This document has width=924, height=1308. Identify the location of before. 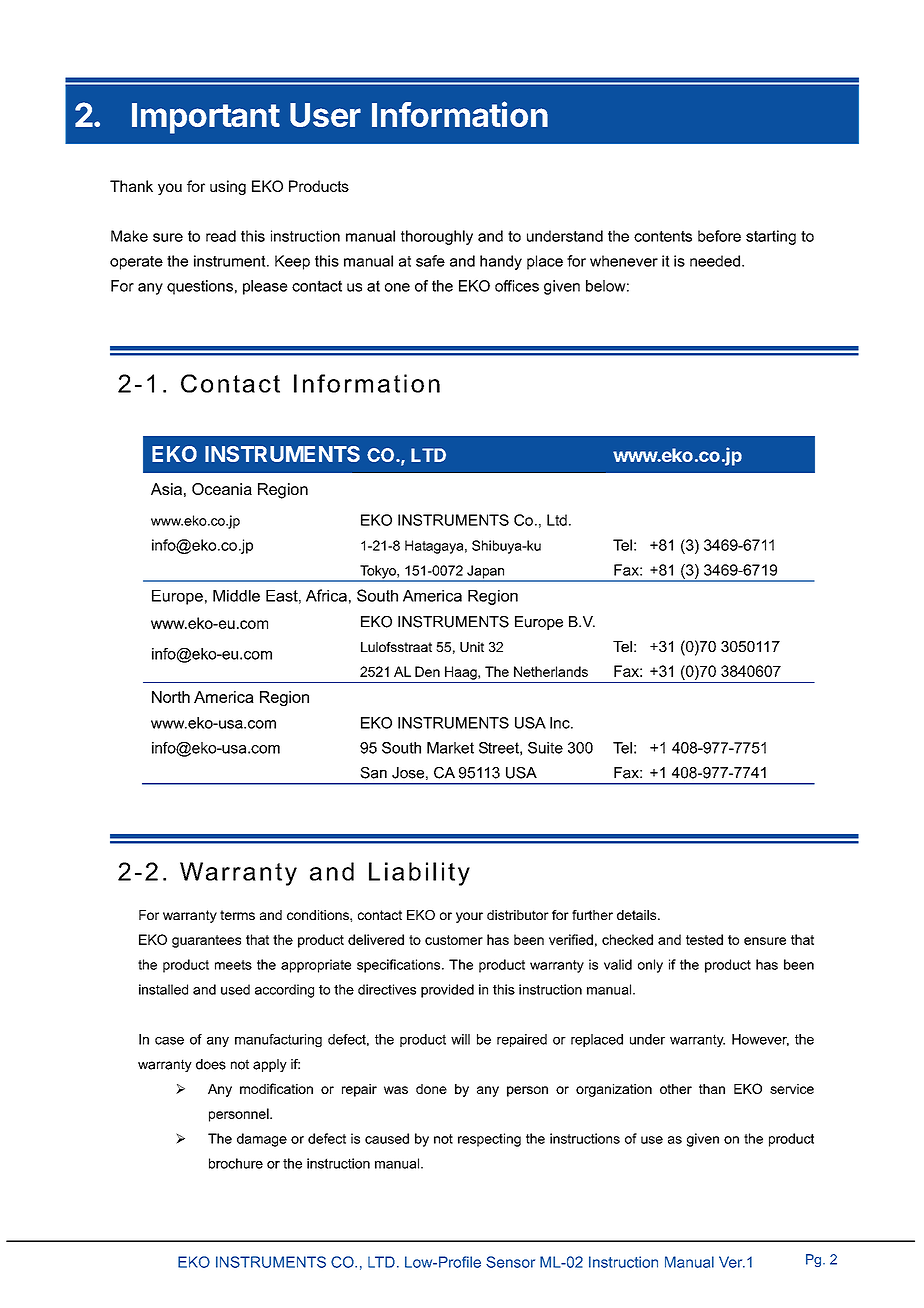
(719, 236).
